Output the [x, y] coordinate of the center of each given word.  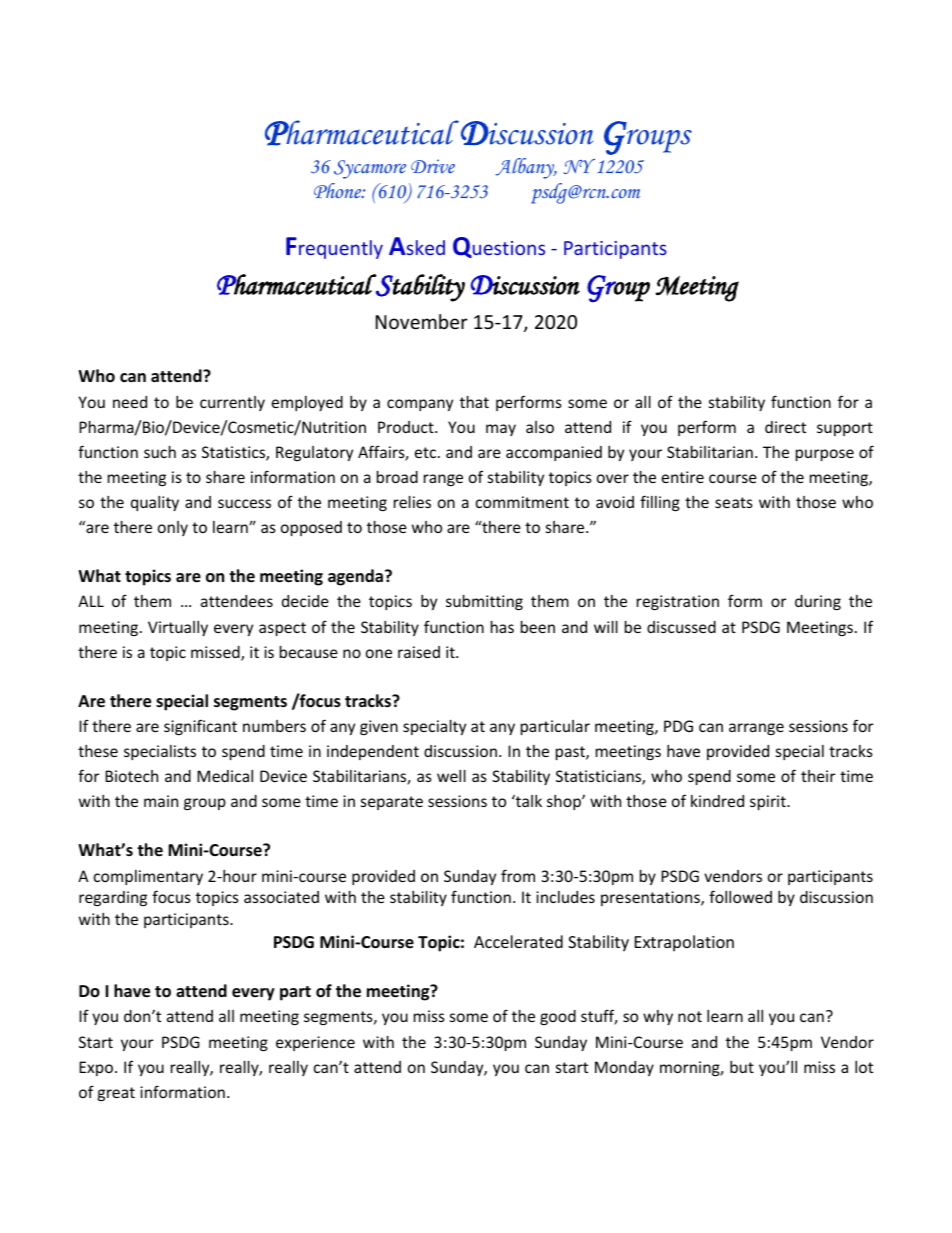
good [558, 1017]
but [742, 1067]
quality [155, 503]
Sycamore [370, 169]
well [451, 776]
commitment [522, 502]
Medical [225, 776]
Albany [526, 168]
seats [734, 502]
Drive [433, 166]
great [116, 1094]
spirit [769, 802]
